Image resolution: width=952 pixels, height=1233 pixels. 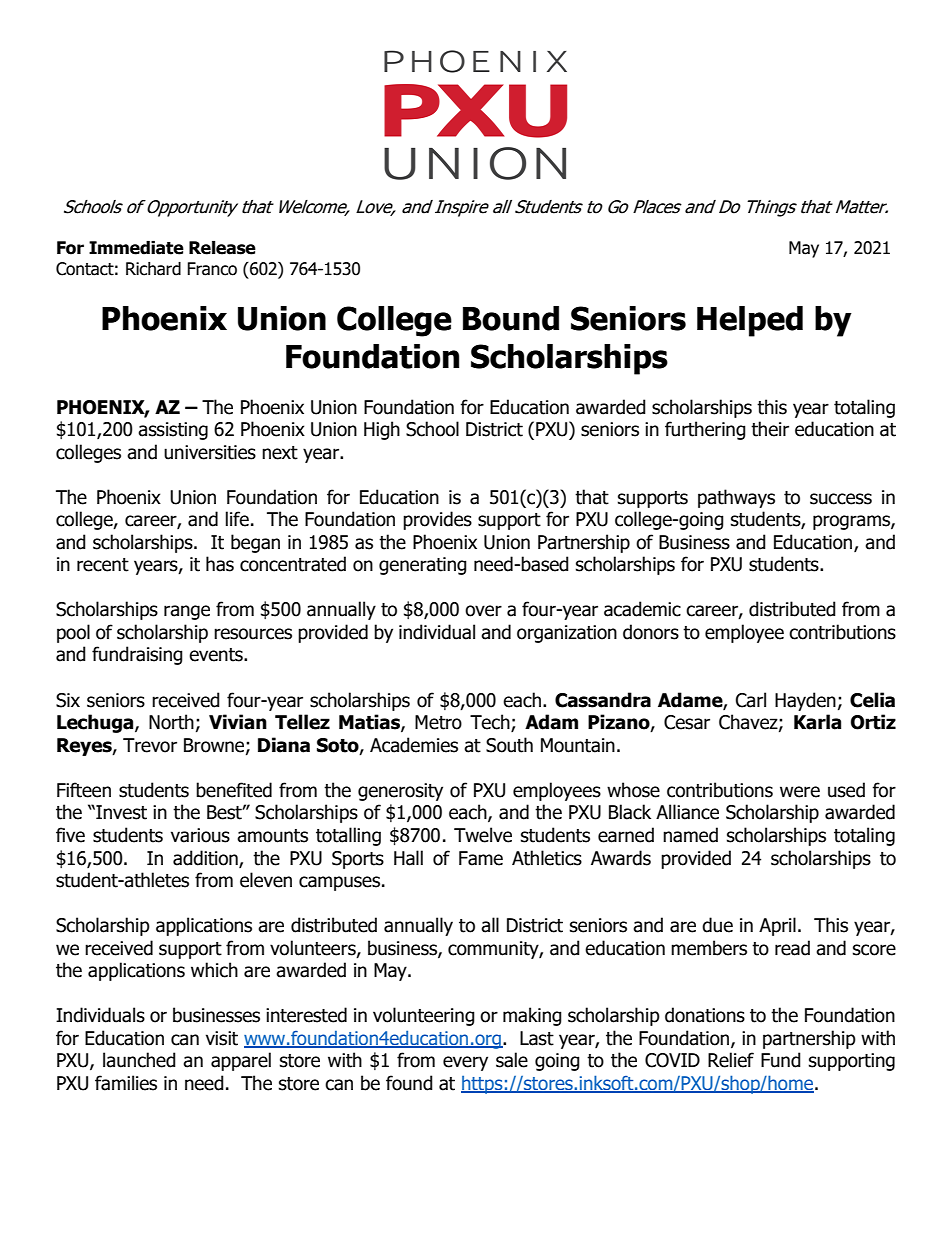 I want to click on Bound, so click(x=511, y=318).
